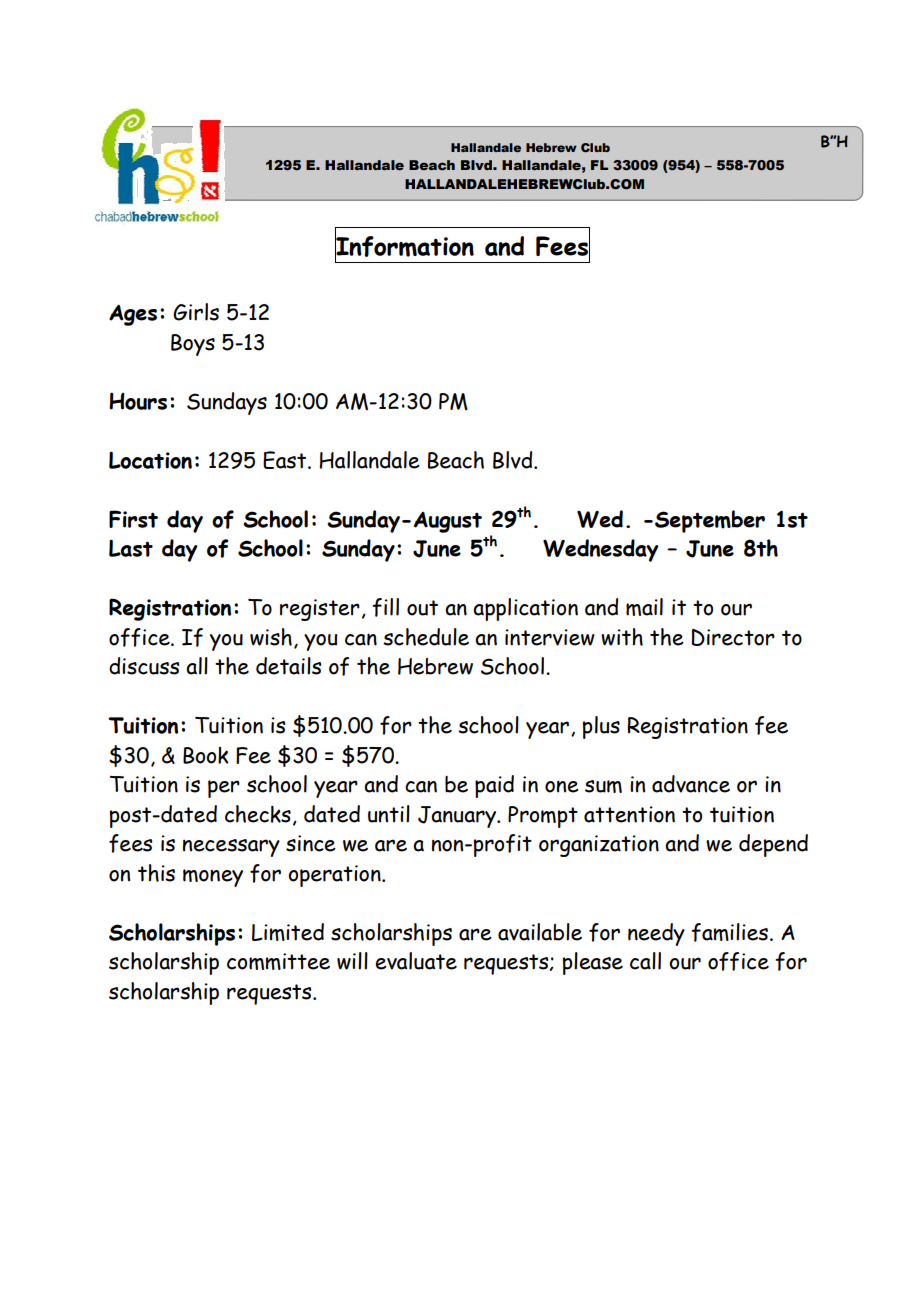 Image resolution: width=924 pixels, height=1308 pixels. I want to click on East, so click(286, 460).
